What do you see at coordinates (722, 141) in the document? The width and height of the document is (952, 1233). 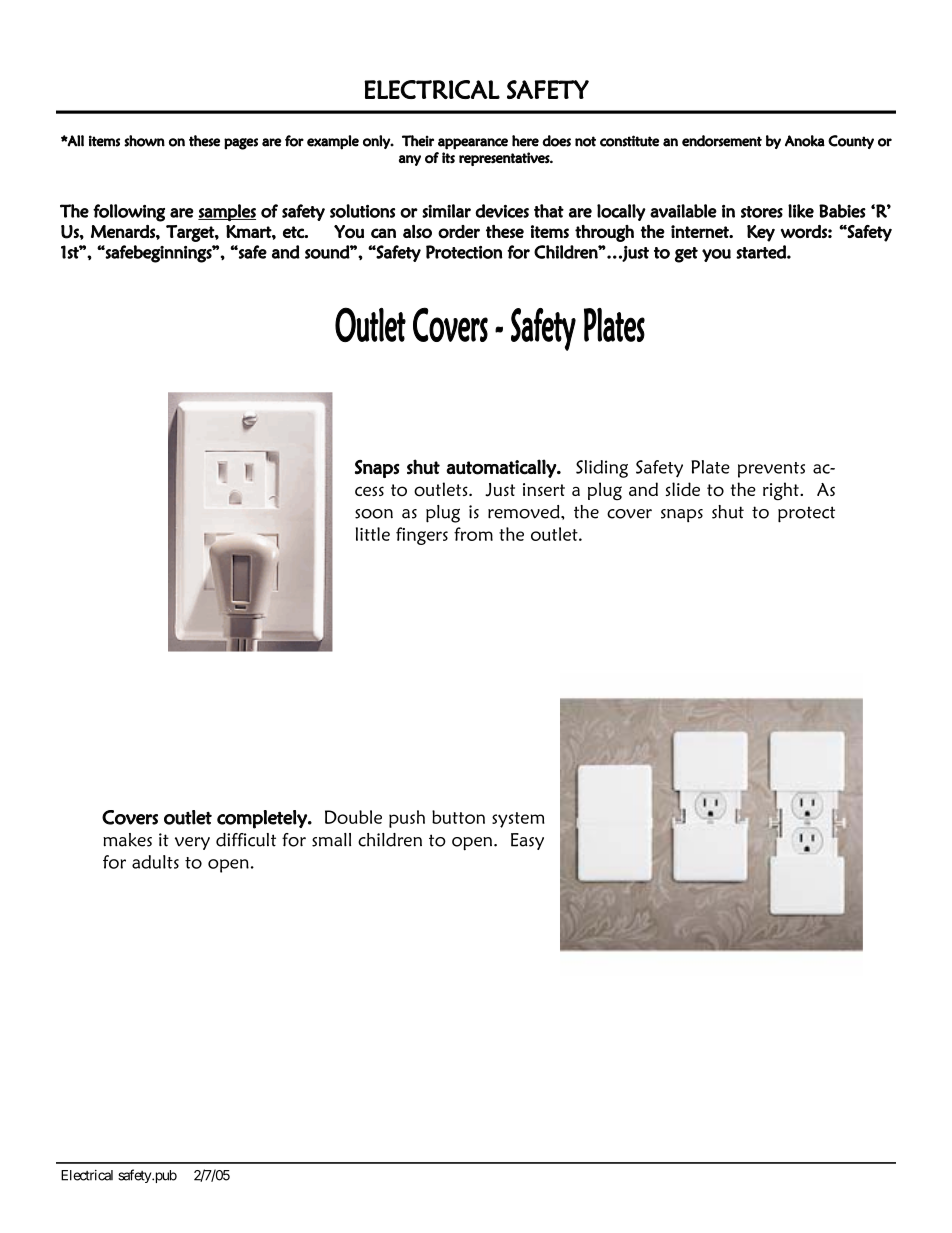 I see `endorsement` at bounding box center [722, 141].
